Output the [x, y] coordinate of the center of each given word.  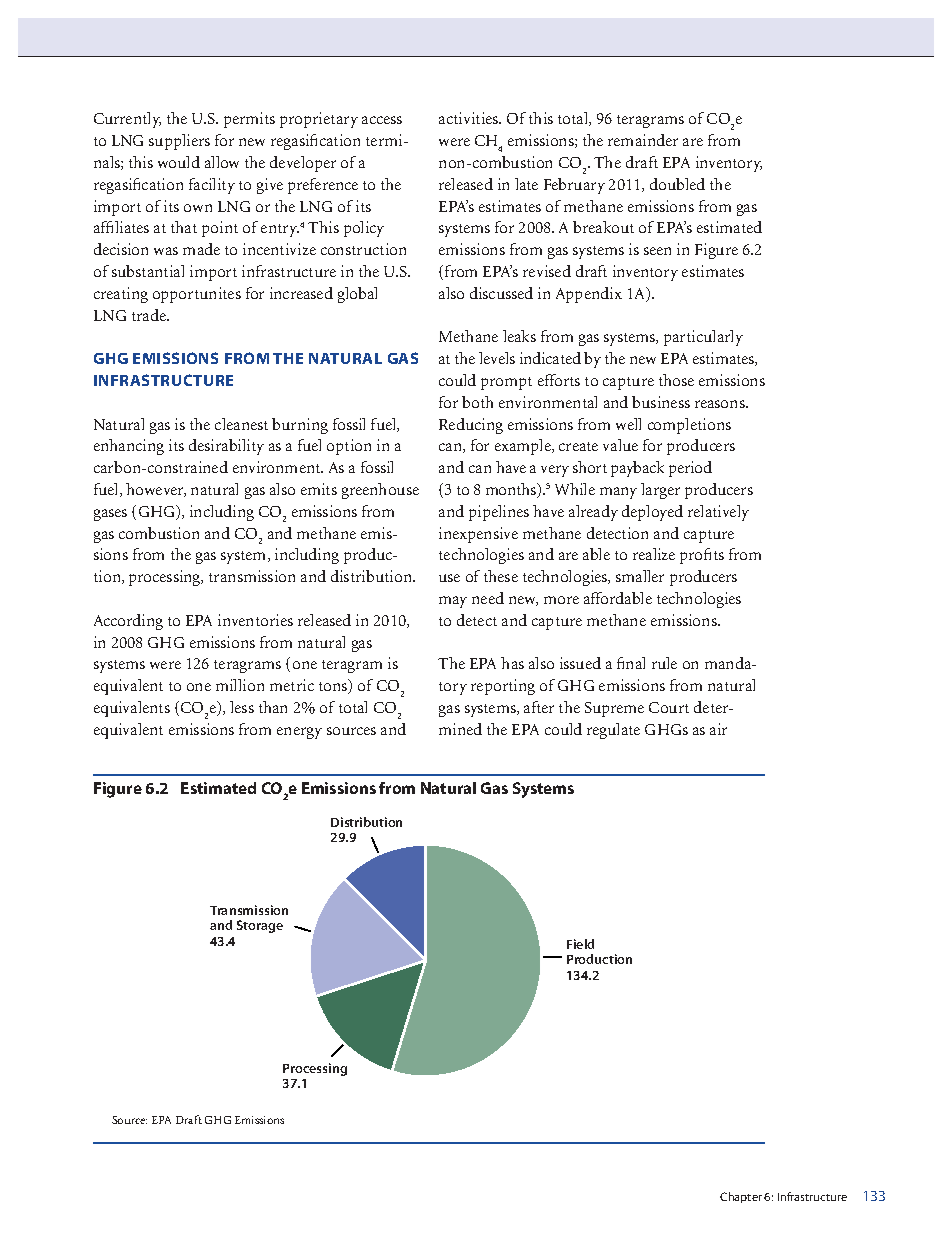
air [718, 729]
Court [669, 707]
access [382, 120]
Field [580, 944]
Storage [260, 926]
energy [299, 733]
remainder [643, 140]
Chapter [741, 1197]
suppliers [179, 142]
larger [660, 491]
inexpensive [478, 535]
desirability [226, 447]
